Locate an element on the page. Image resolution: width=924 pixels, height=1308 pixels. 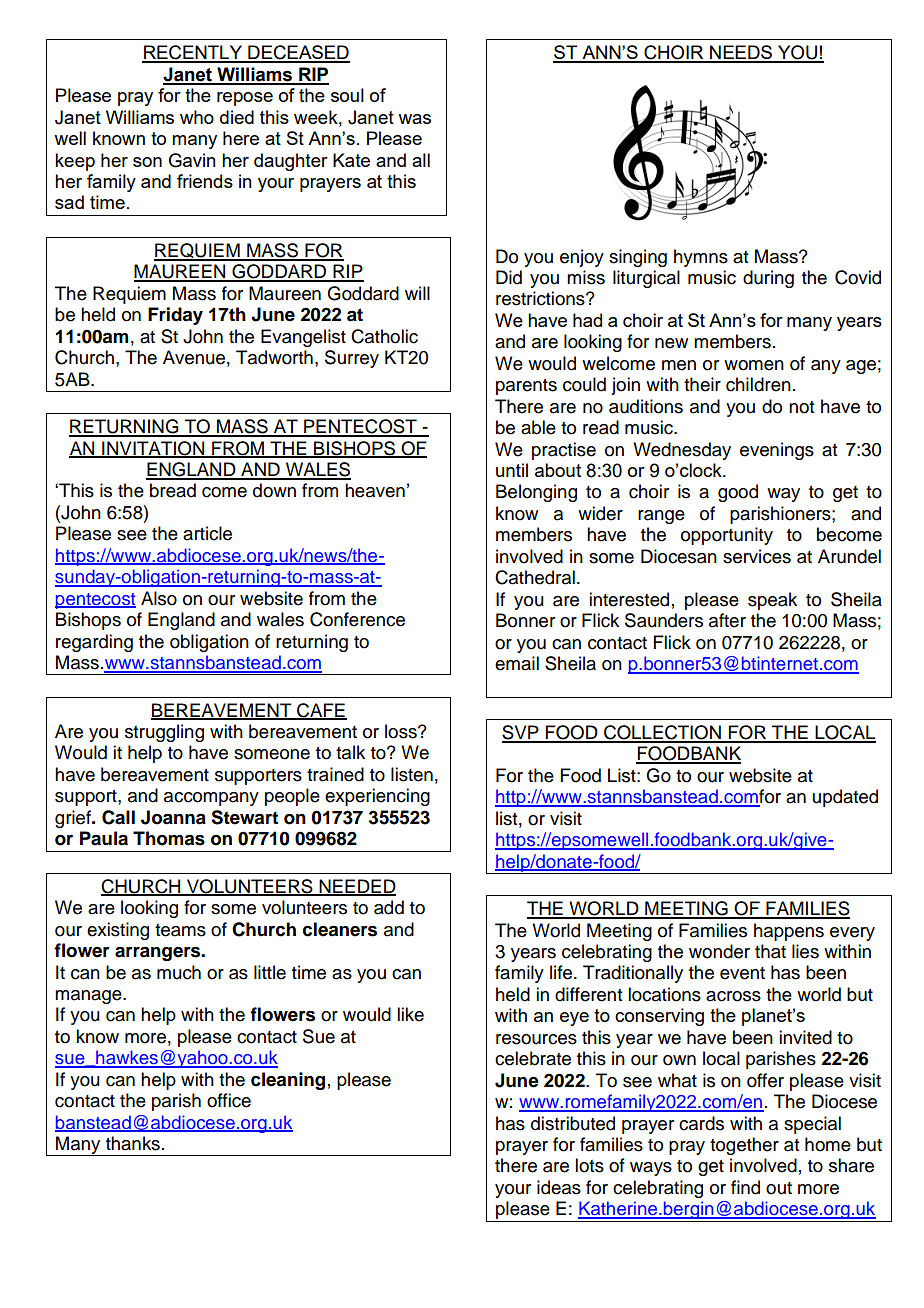
happens is located at coordinates (789, 932).
